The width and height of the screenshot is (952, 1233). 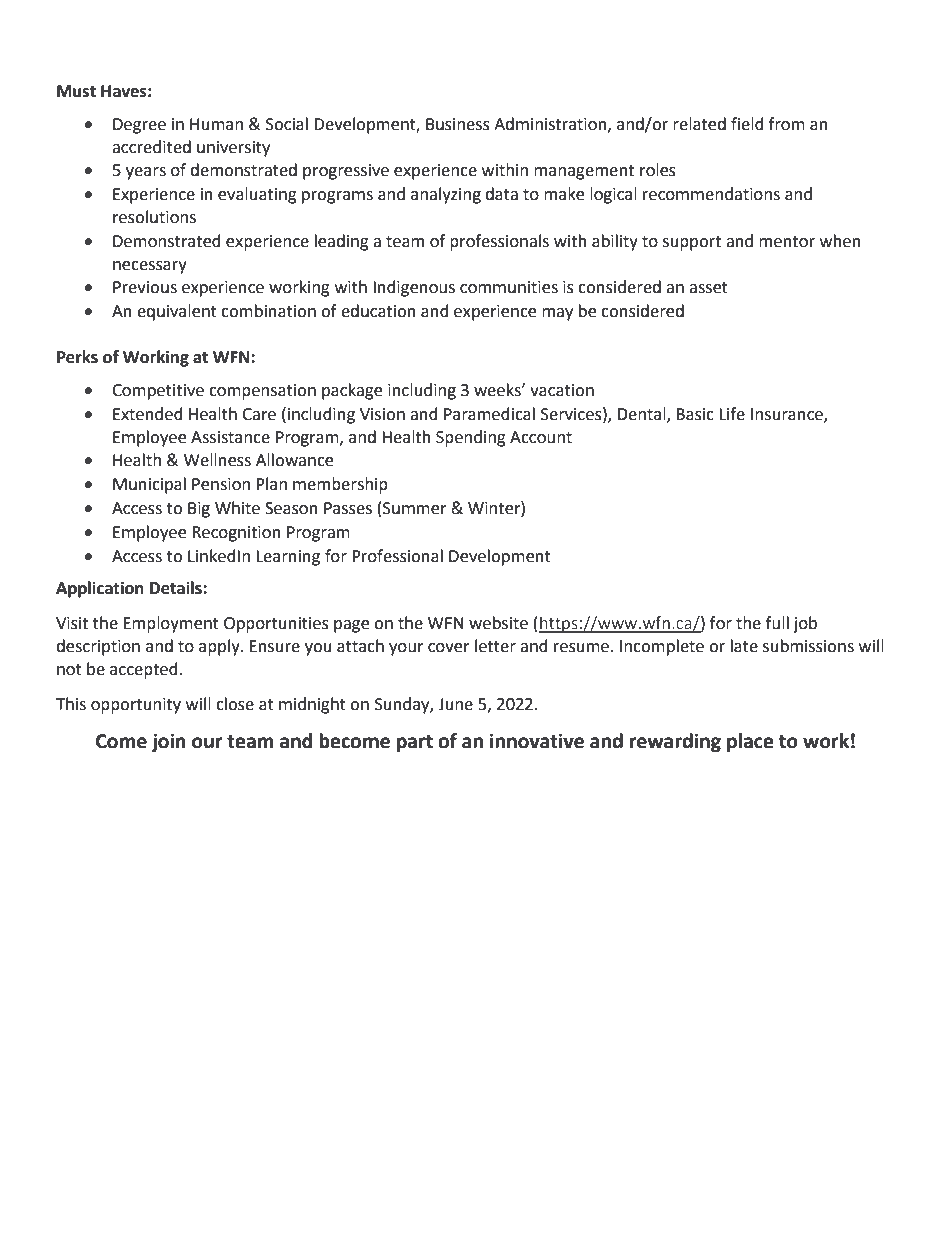 I want to click on join, so click(x=169, y=742).
